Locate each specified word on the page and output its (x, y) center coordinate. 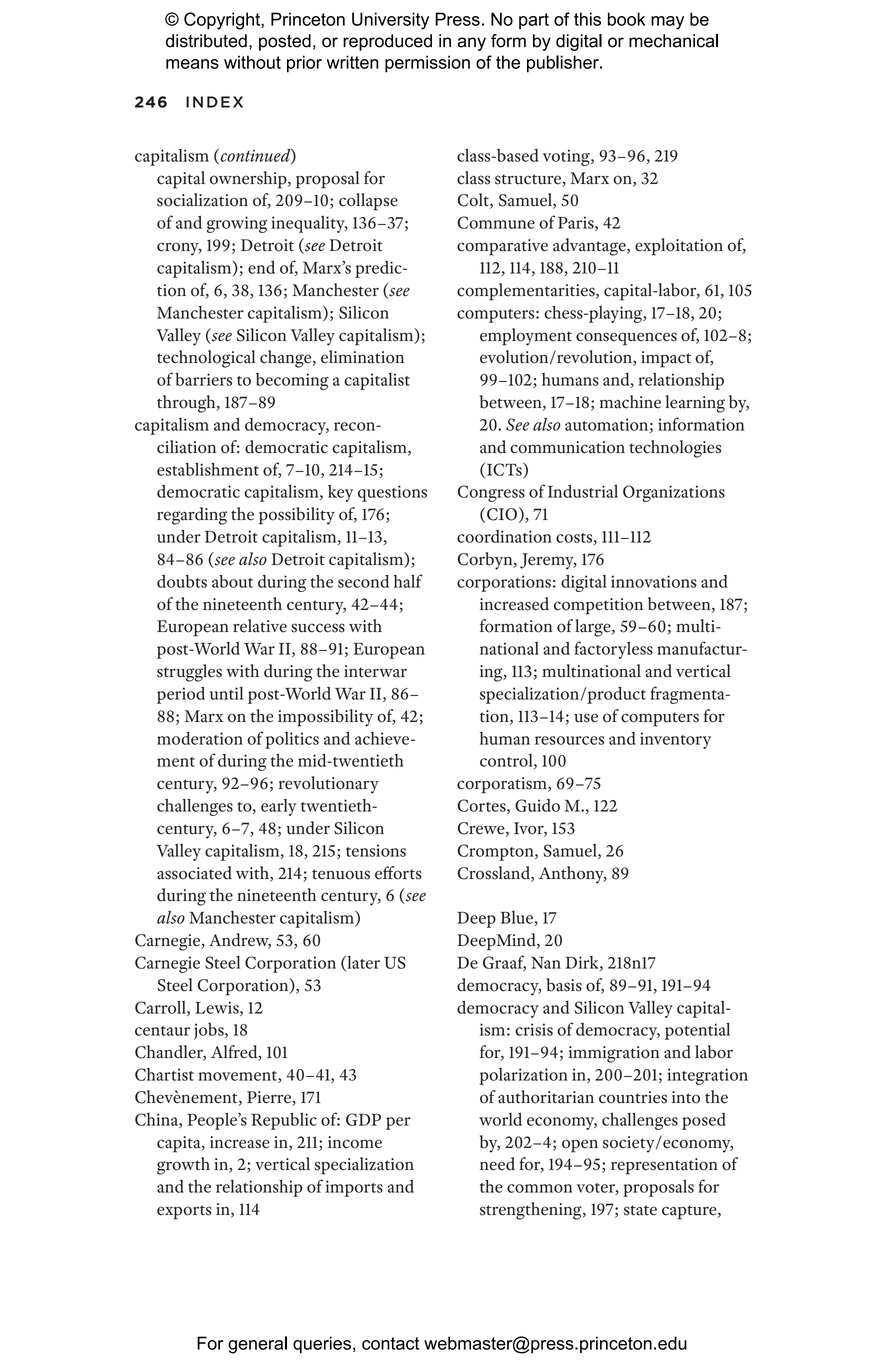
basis (564, 985)
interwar (375, 671)
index (214, 102)
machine (630, 402)
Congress (491, 493)
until (226, 693)
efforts (398, 873)
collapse (368, 202)
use (586, 718)
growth (183, 1166)
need (497, 1164)
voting (567, 157)
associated (194, 873)
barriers (203, 379)
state (640, 1210)
